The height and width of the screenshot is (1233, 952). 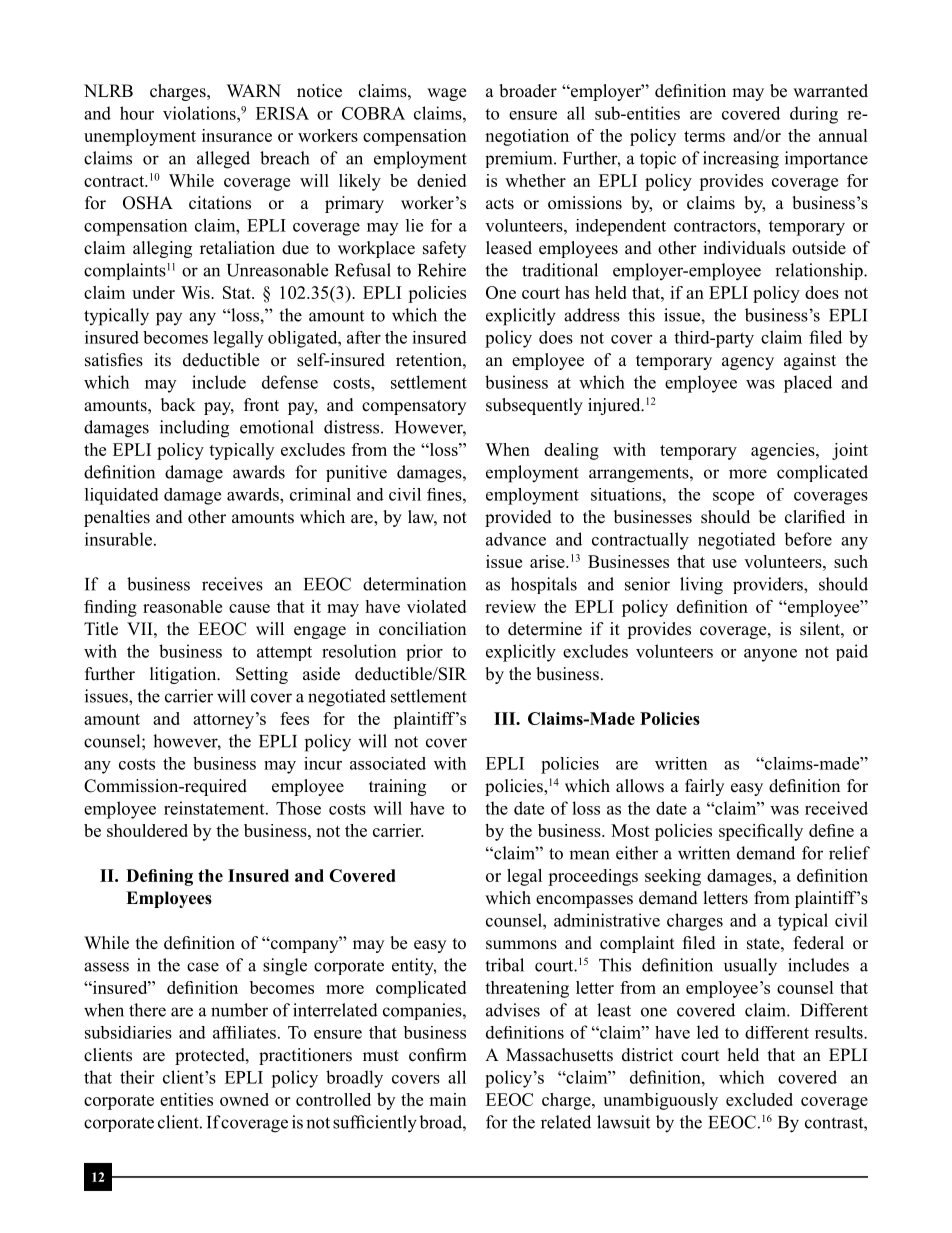 I want to click on specifically, so click(x=761, y=832).
